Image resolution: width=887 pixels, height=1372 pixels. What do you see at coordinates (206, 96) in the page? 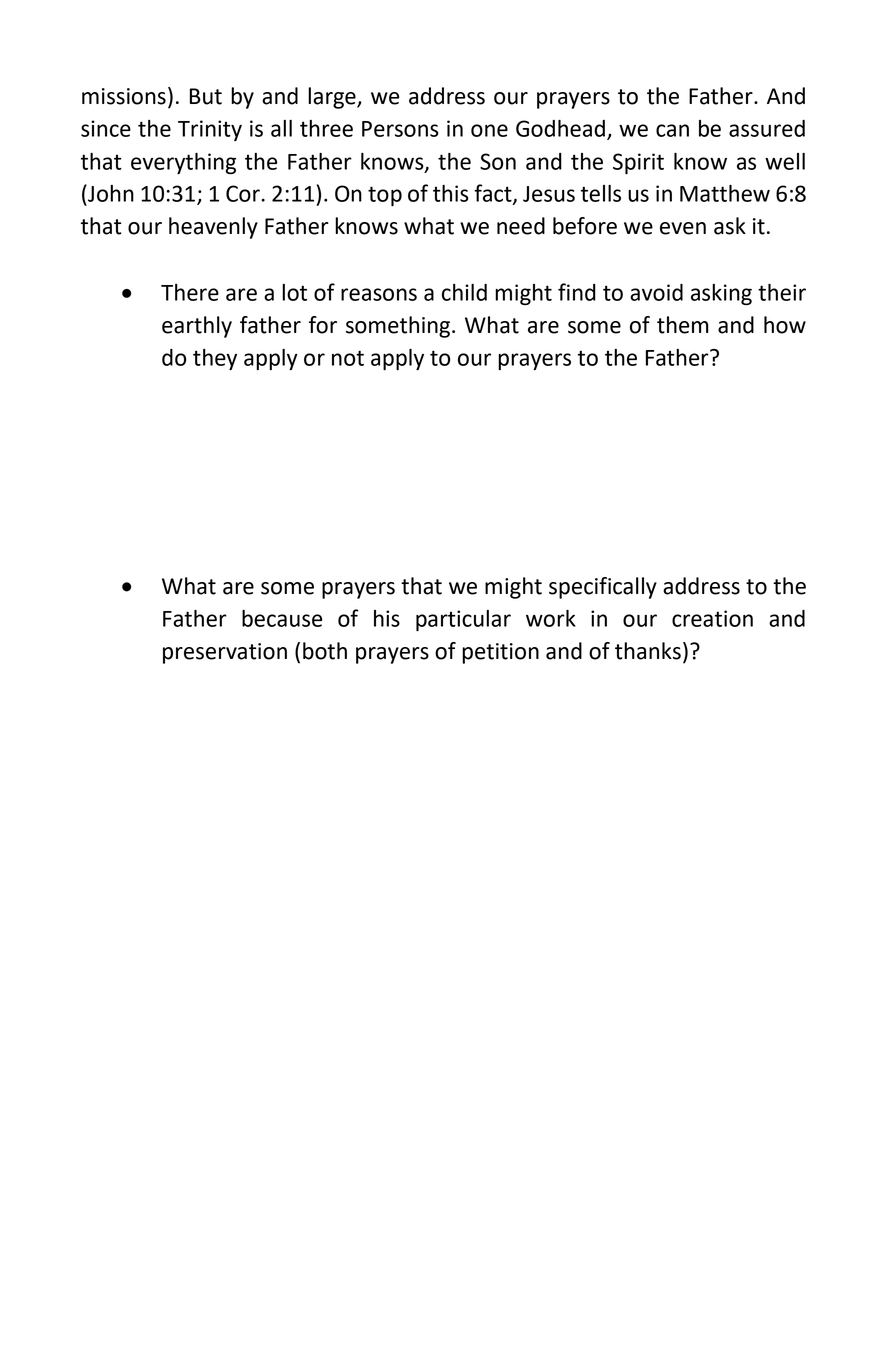
I see `But` at bounding box center [206, 96].
